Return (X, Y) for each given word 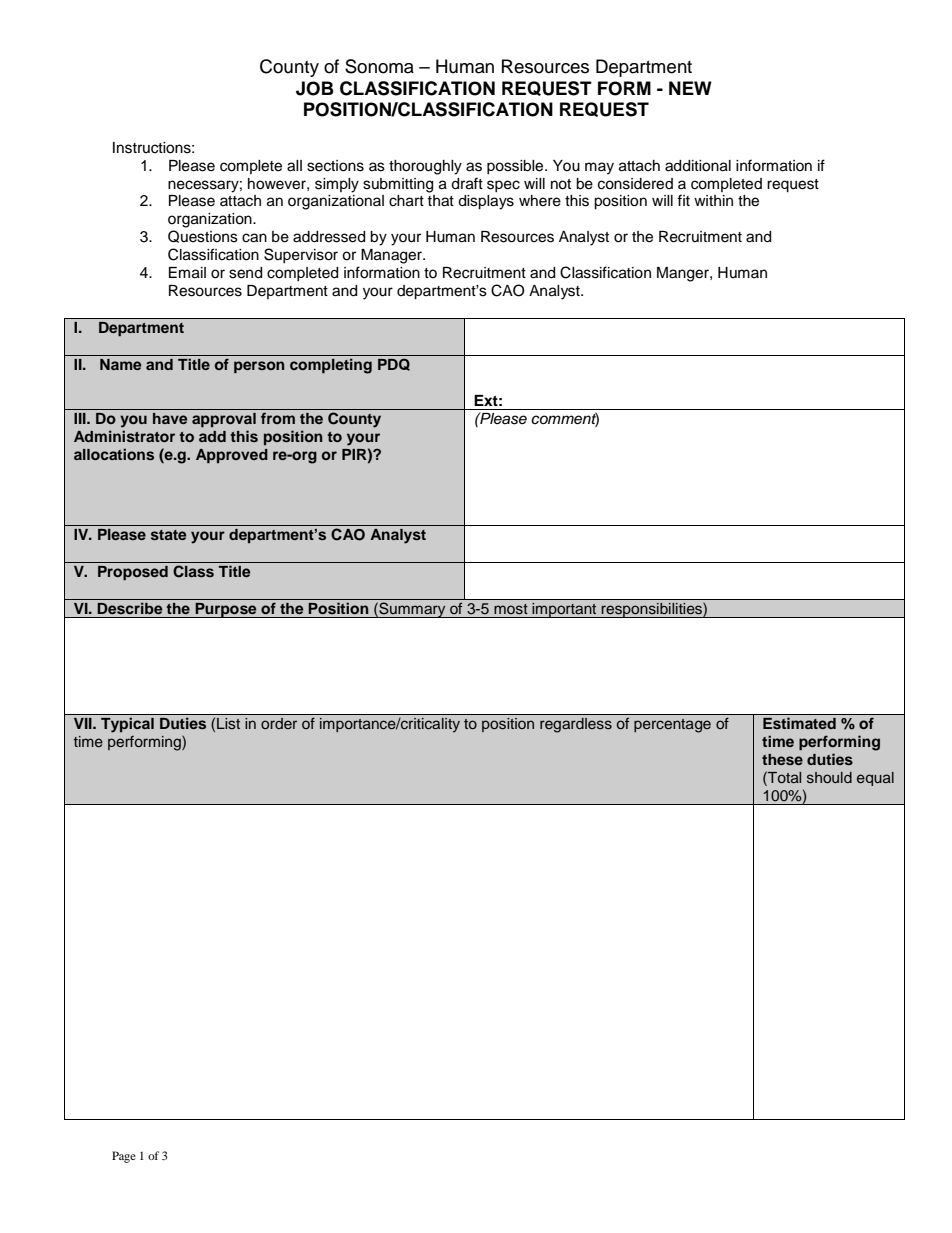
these (782, 759)
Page (124, 1157)
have (170, 418)
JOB (315, 88)
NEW (690, 88)
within (713, 200)
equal (875, 779)
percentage (672, 726)
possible (516, 167)
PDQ (394, 364)
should (829, 777)
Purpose (226, 610)
